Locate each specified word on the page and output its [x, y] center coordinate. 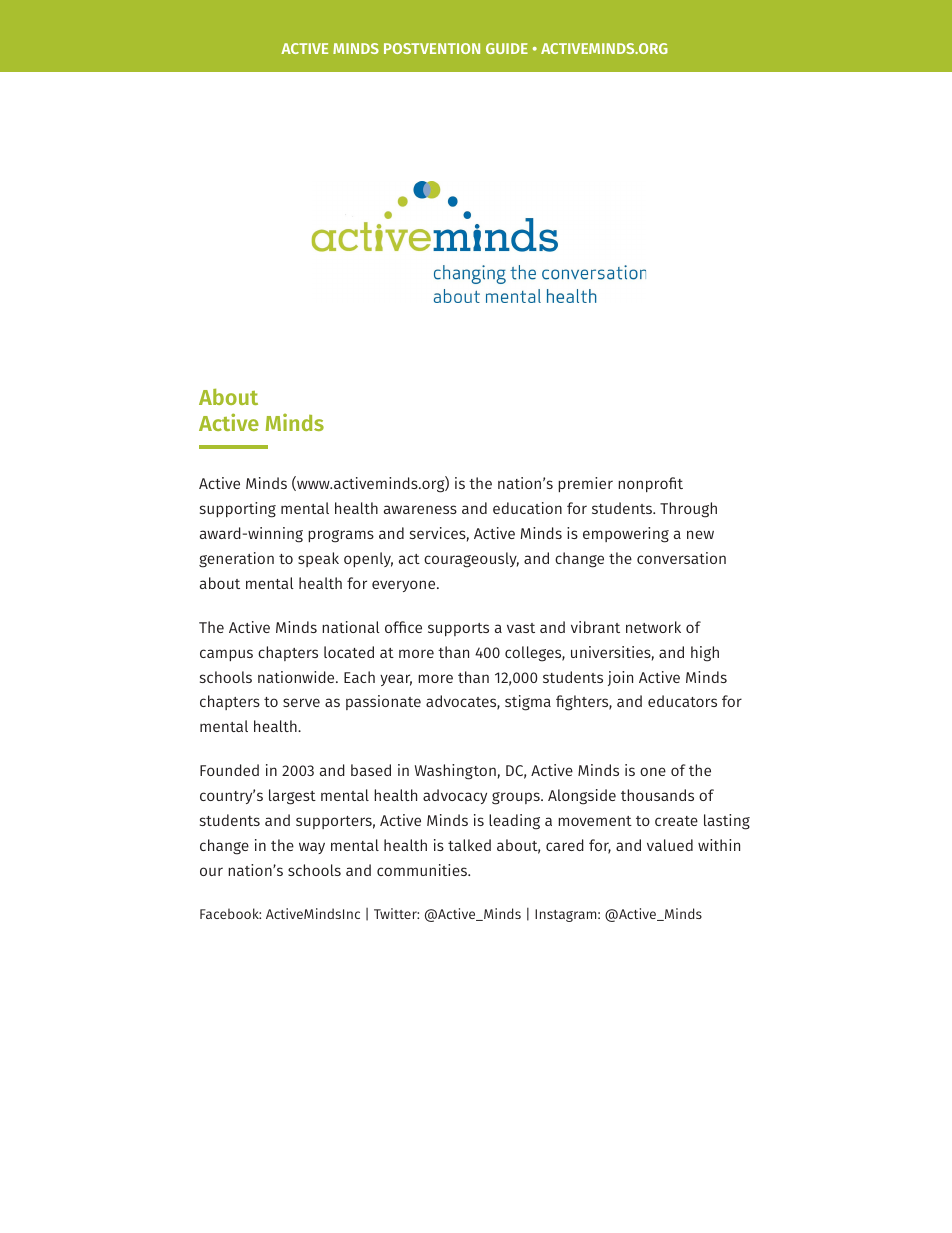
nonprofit [650, 485]
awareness [420, 509]
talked [469, 845]
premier [585, 484]
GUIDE [507, 48]
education [527, 508]
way [312, 848]
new [700, 534]
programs [341, 536]
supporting [238, 510]
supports [458, 630]
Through [688, 510]
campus [226, 655]
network [653, 627]
